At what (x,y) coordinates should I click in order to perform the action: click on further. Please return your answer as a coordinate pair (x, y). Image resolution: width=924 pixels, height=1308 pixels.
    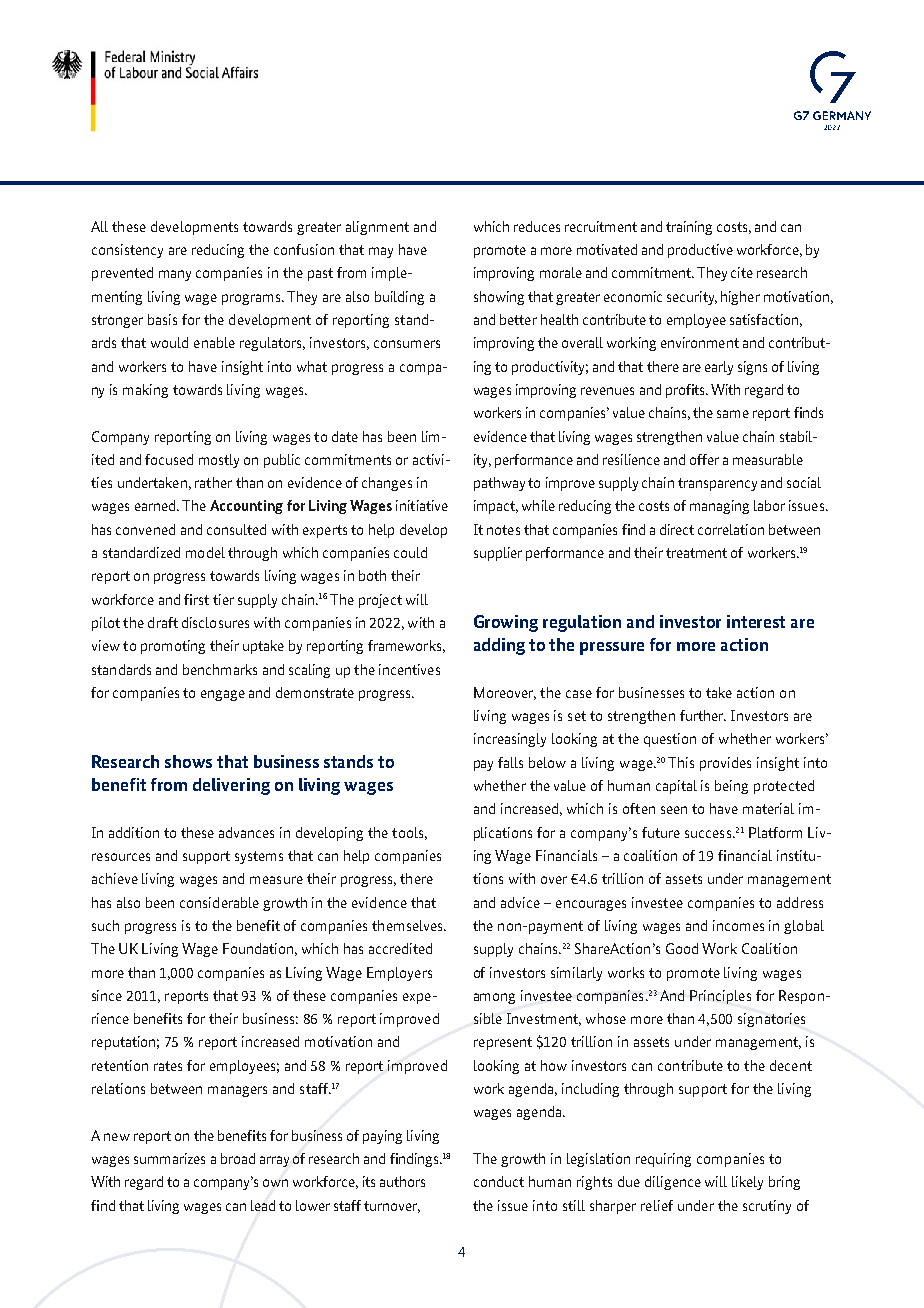
    Looking at the image, I should click on (703, 715).
